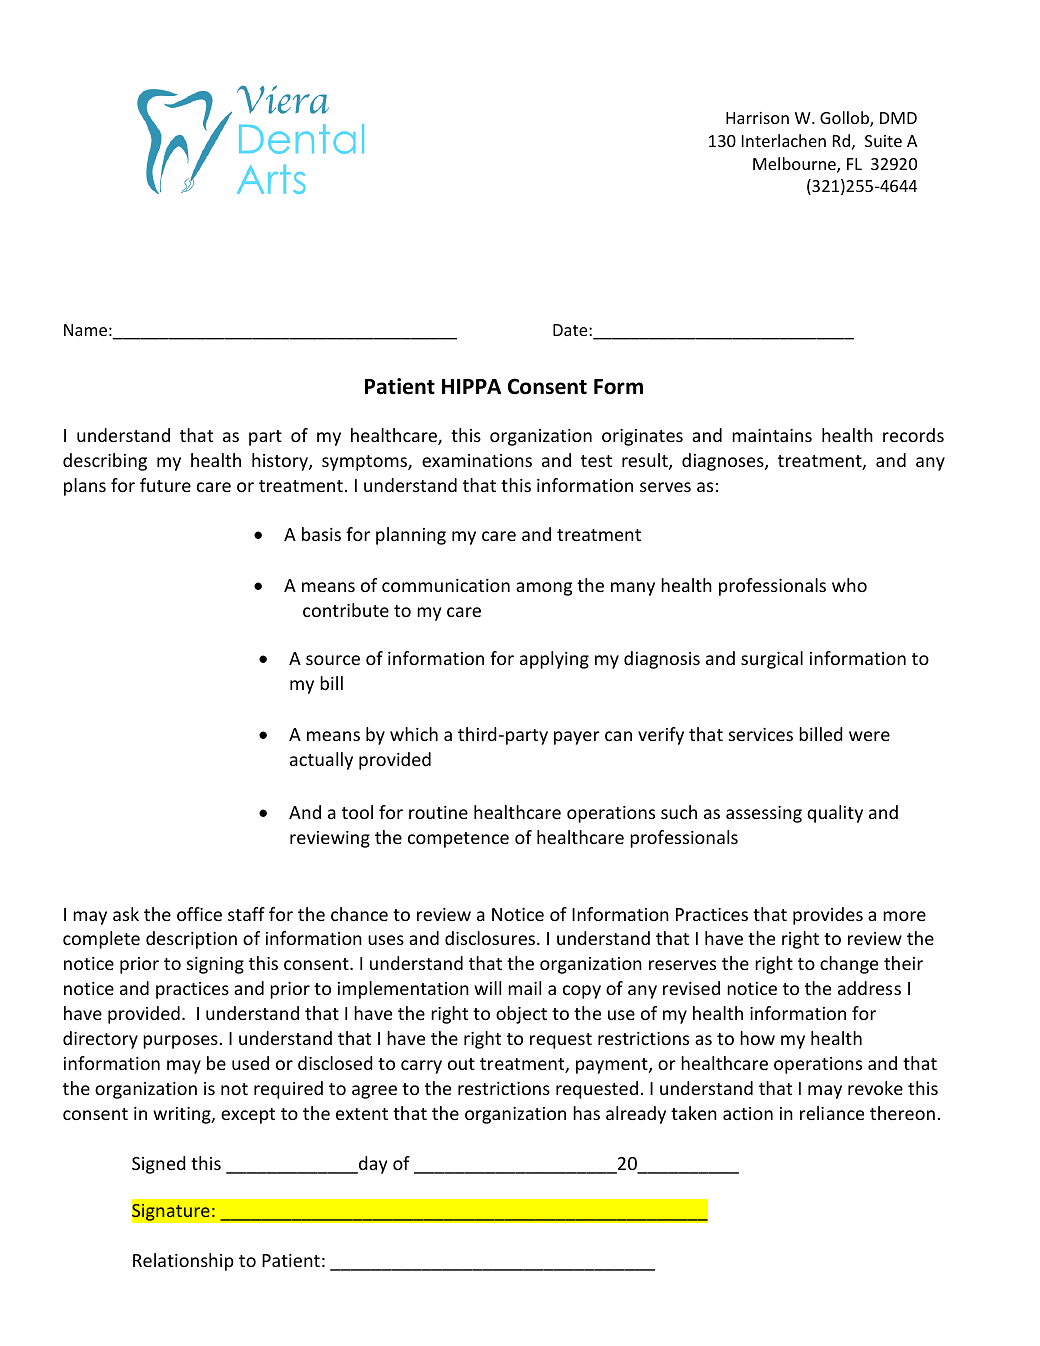 This screenshot has height=1346, width=1040. What do you see at coordinates (772, 660) in the screenshot?
I see `surgical` at bounding box center [772, 660].
